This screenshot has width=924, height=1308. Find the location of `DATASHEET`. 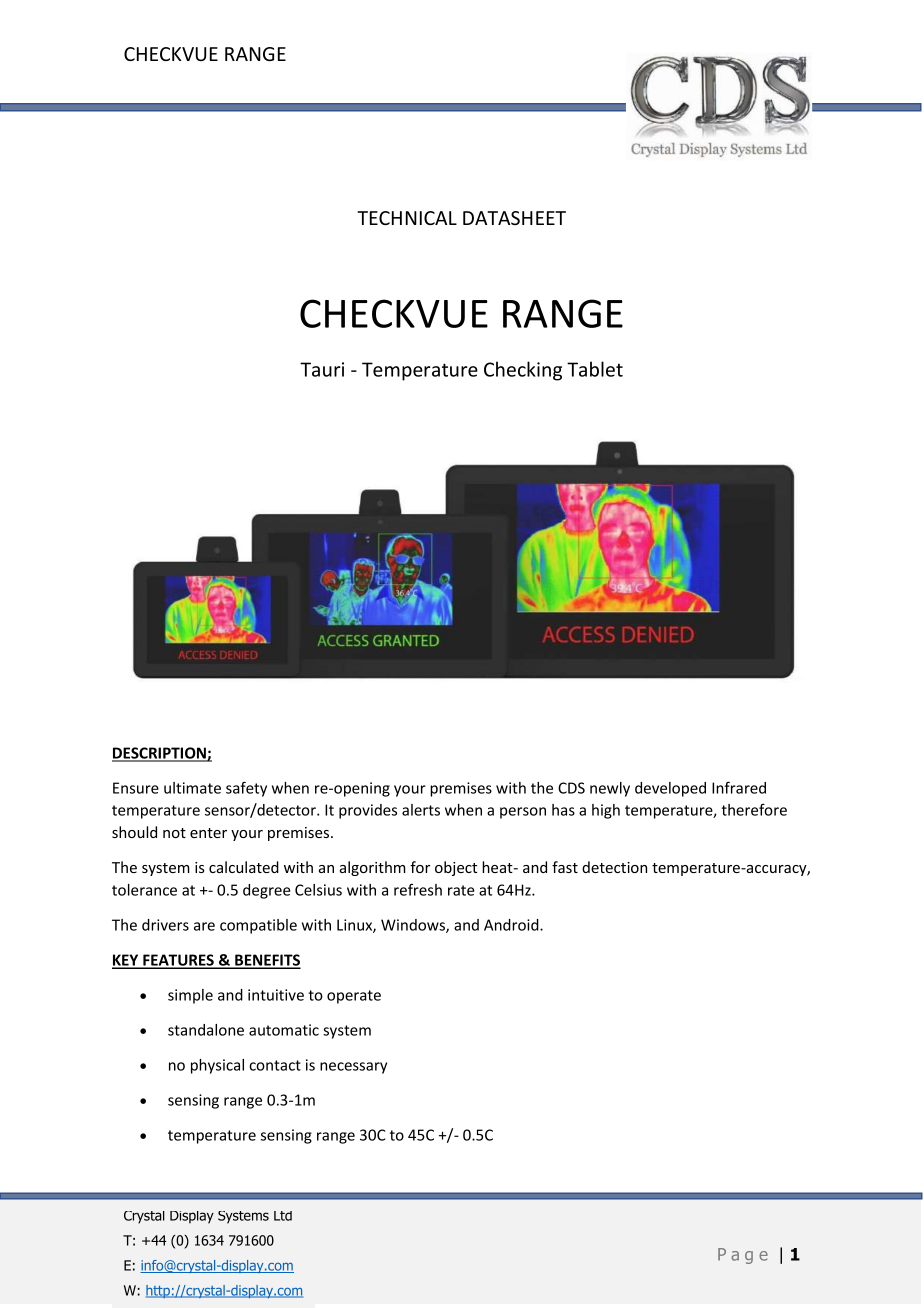

DATASHEET is located at coordinates (514, 218).
